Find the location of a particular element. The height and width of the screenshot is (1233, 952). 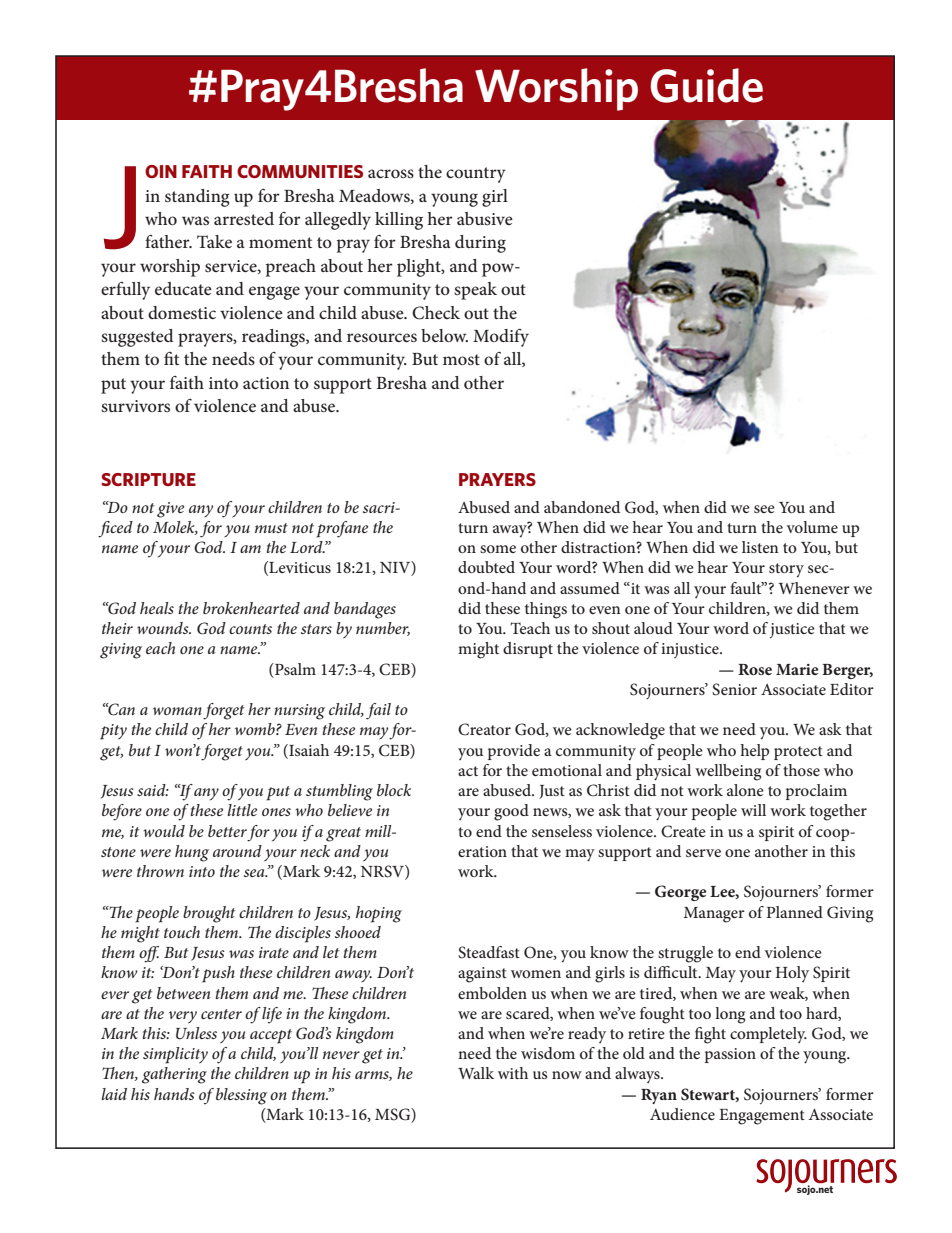

doubted is located at coordinates (486, 567).
